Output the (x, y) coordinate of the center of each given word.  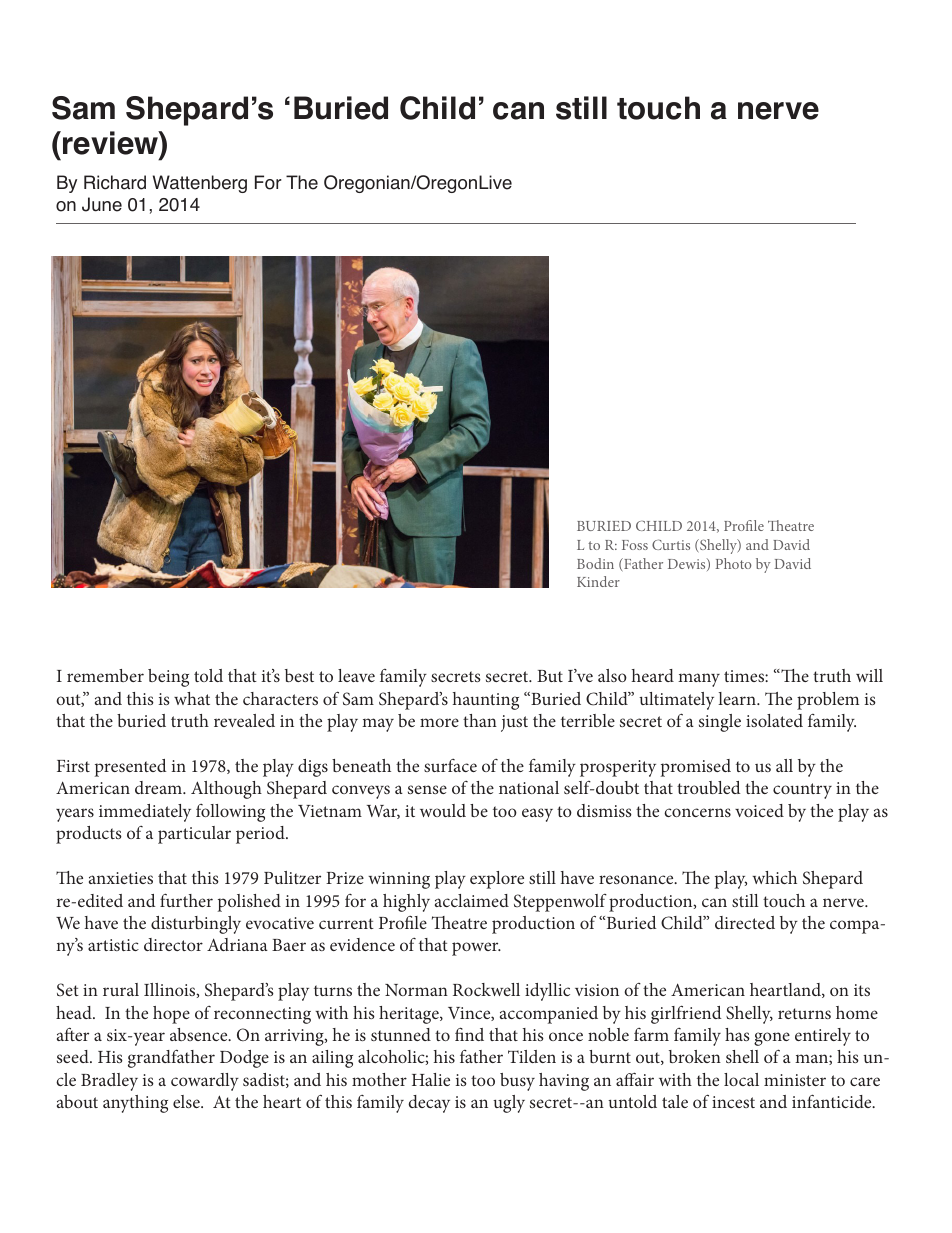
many (699, 680)
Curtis (671, 544)
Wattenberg (200, 184)
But (550, 676)
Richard (115, 182)
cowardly (205, 1082)
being (168, 678)
